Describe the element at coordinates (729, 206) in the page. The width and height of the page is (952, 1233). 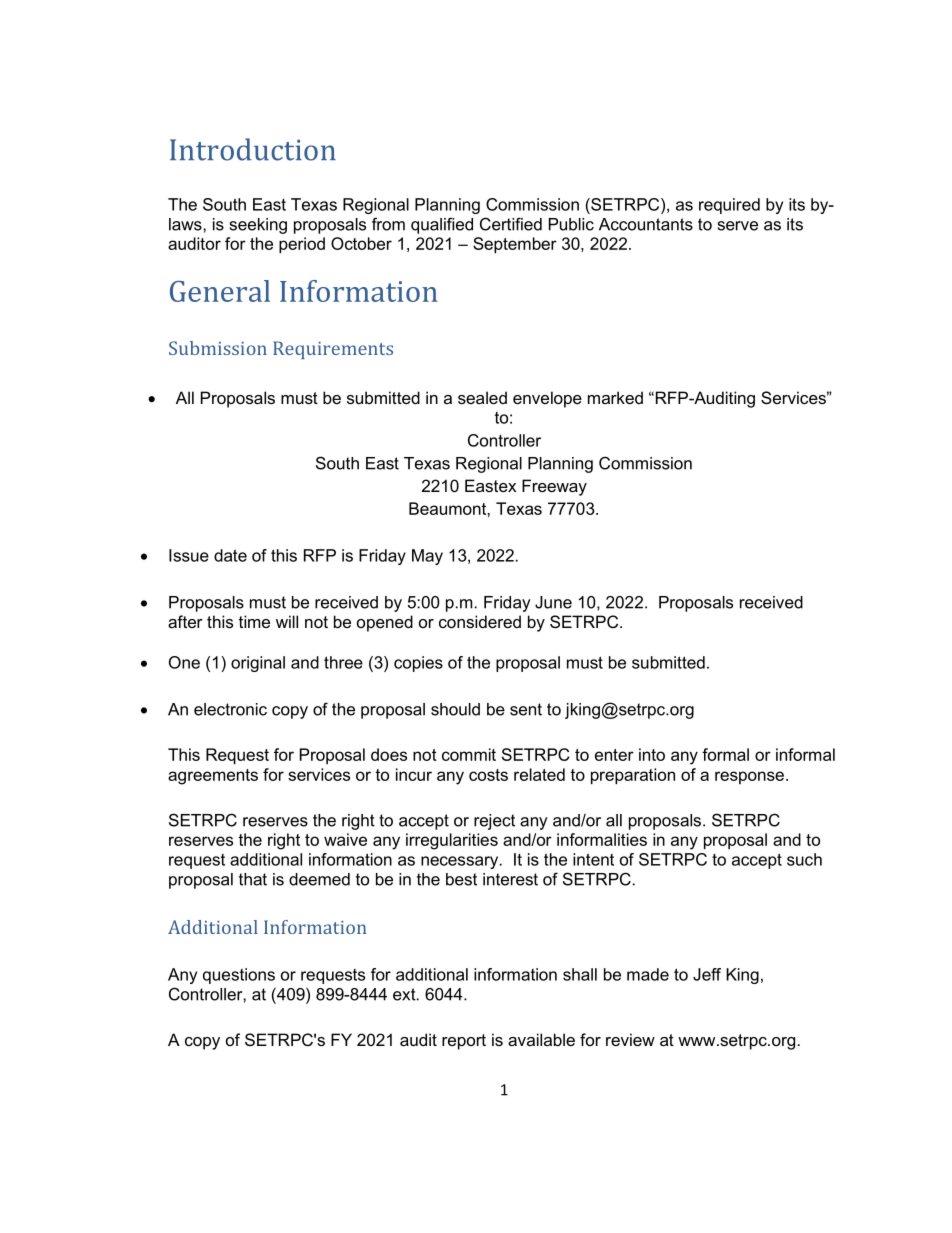
I see `required` at that location.
